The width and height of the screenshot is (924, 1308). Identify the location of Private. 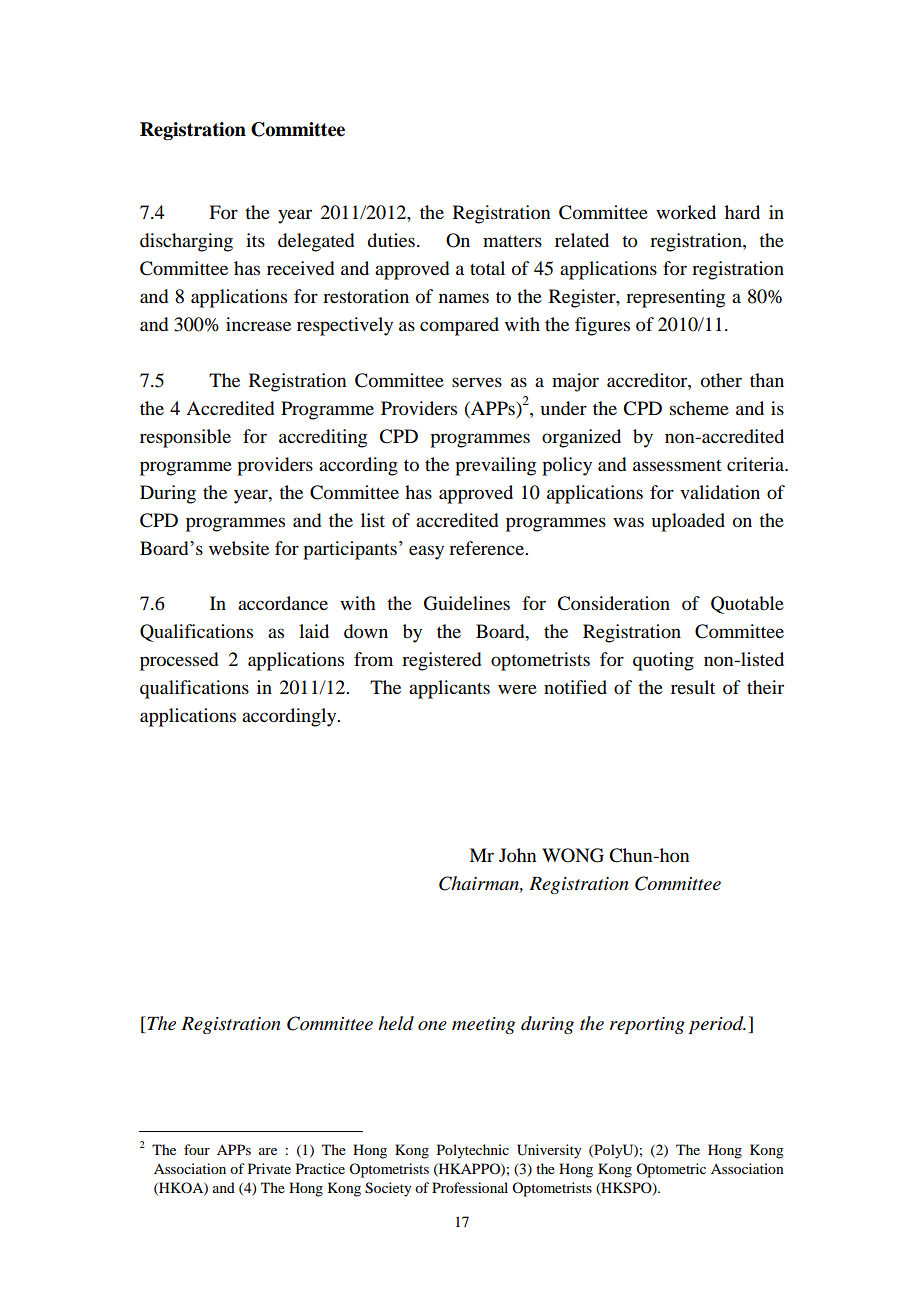
(269, 1168).
